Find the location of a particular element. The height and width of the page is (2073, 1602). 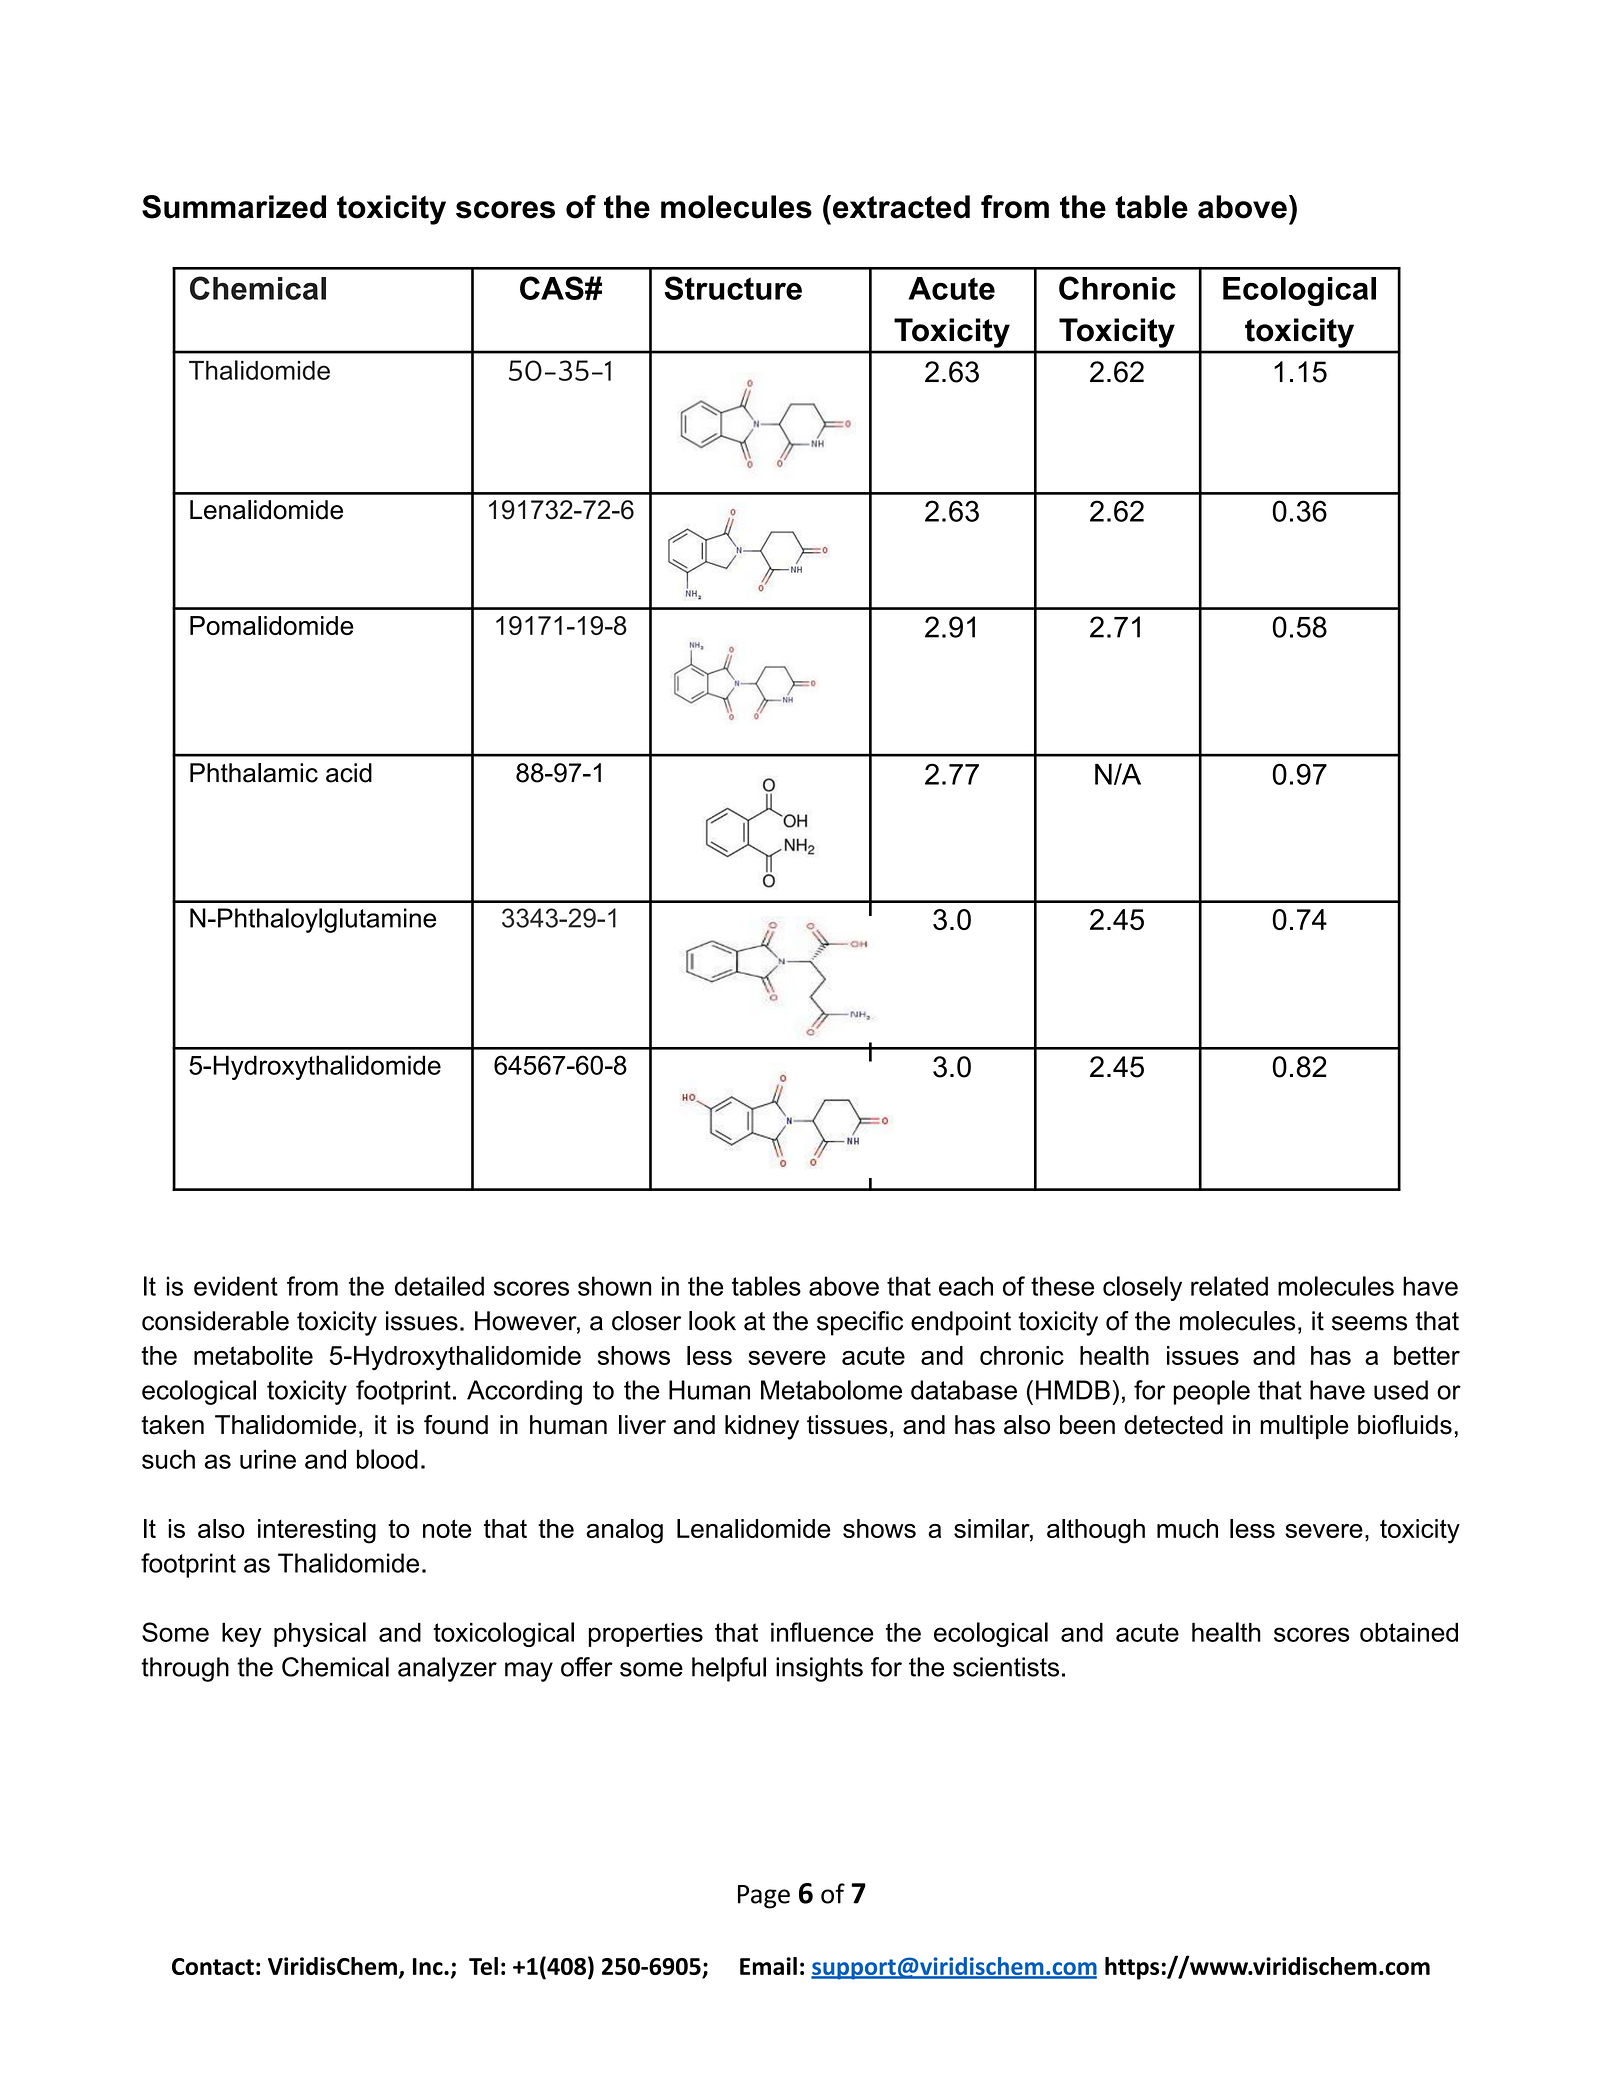

Summarized is located at coordinates (234, 207).
